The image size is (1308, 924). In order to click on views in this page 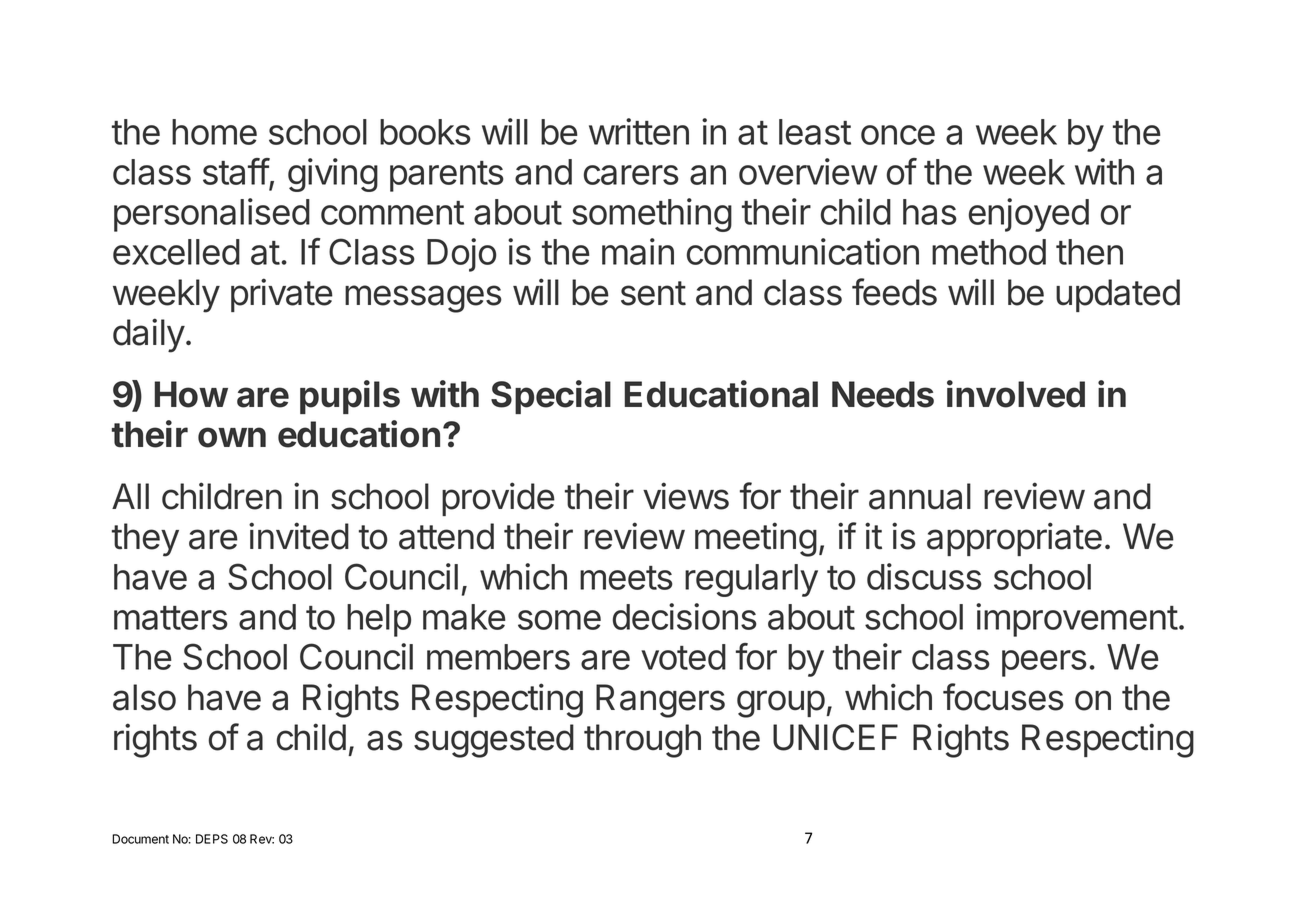, I will do `click(686, 496)`.
